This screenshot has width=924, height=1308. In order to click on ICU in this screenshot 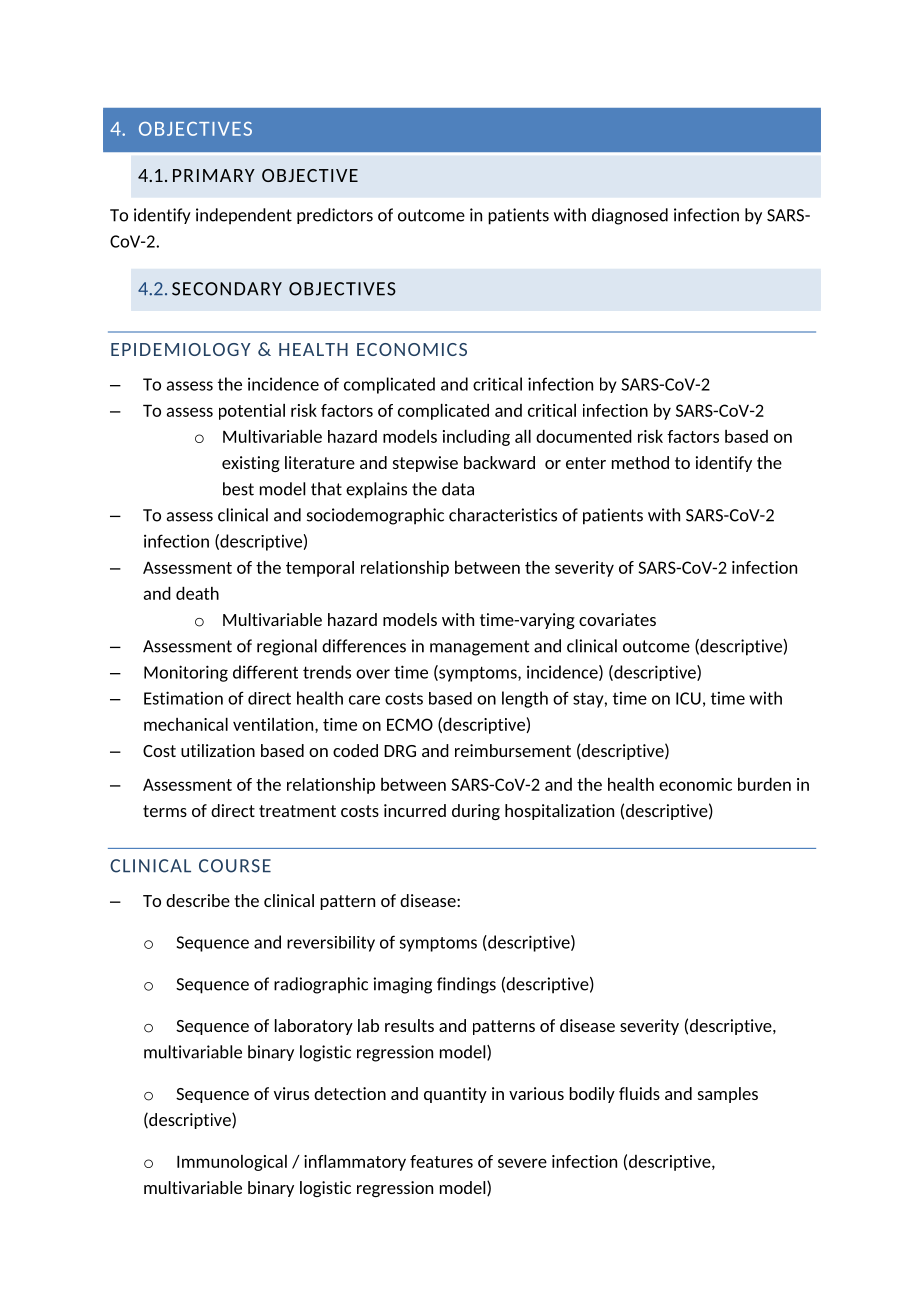, I will do `click(688, 698)`.
